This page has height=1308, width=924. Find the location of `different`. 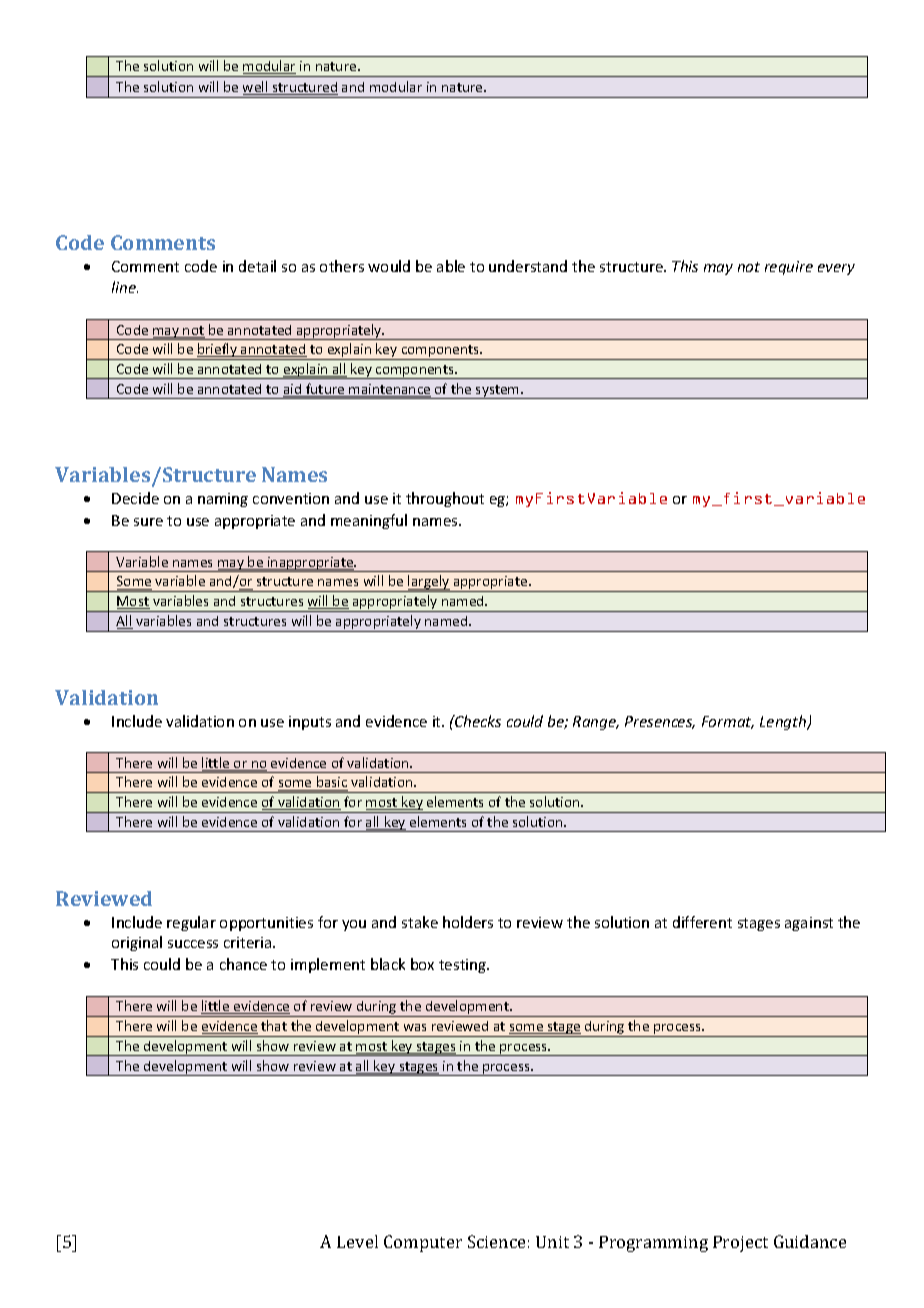

different is located at coordinates (702, 922).
